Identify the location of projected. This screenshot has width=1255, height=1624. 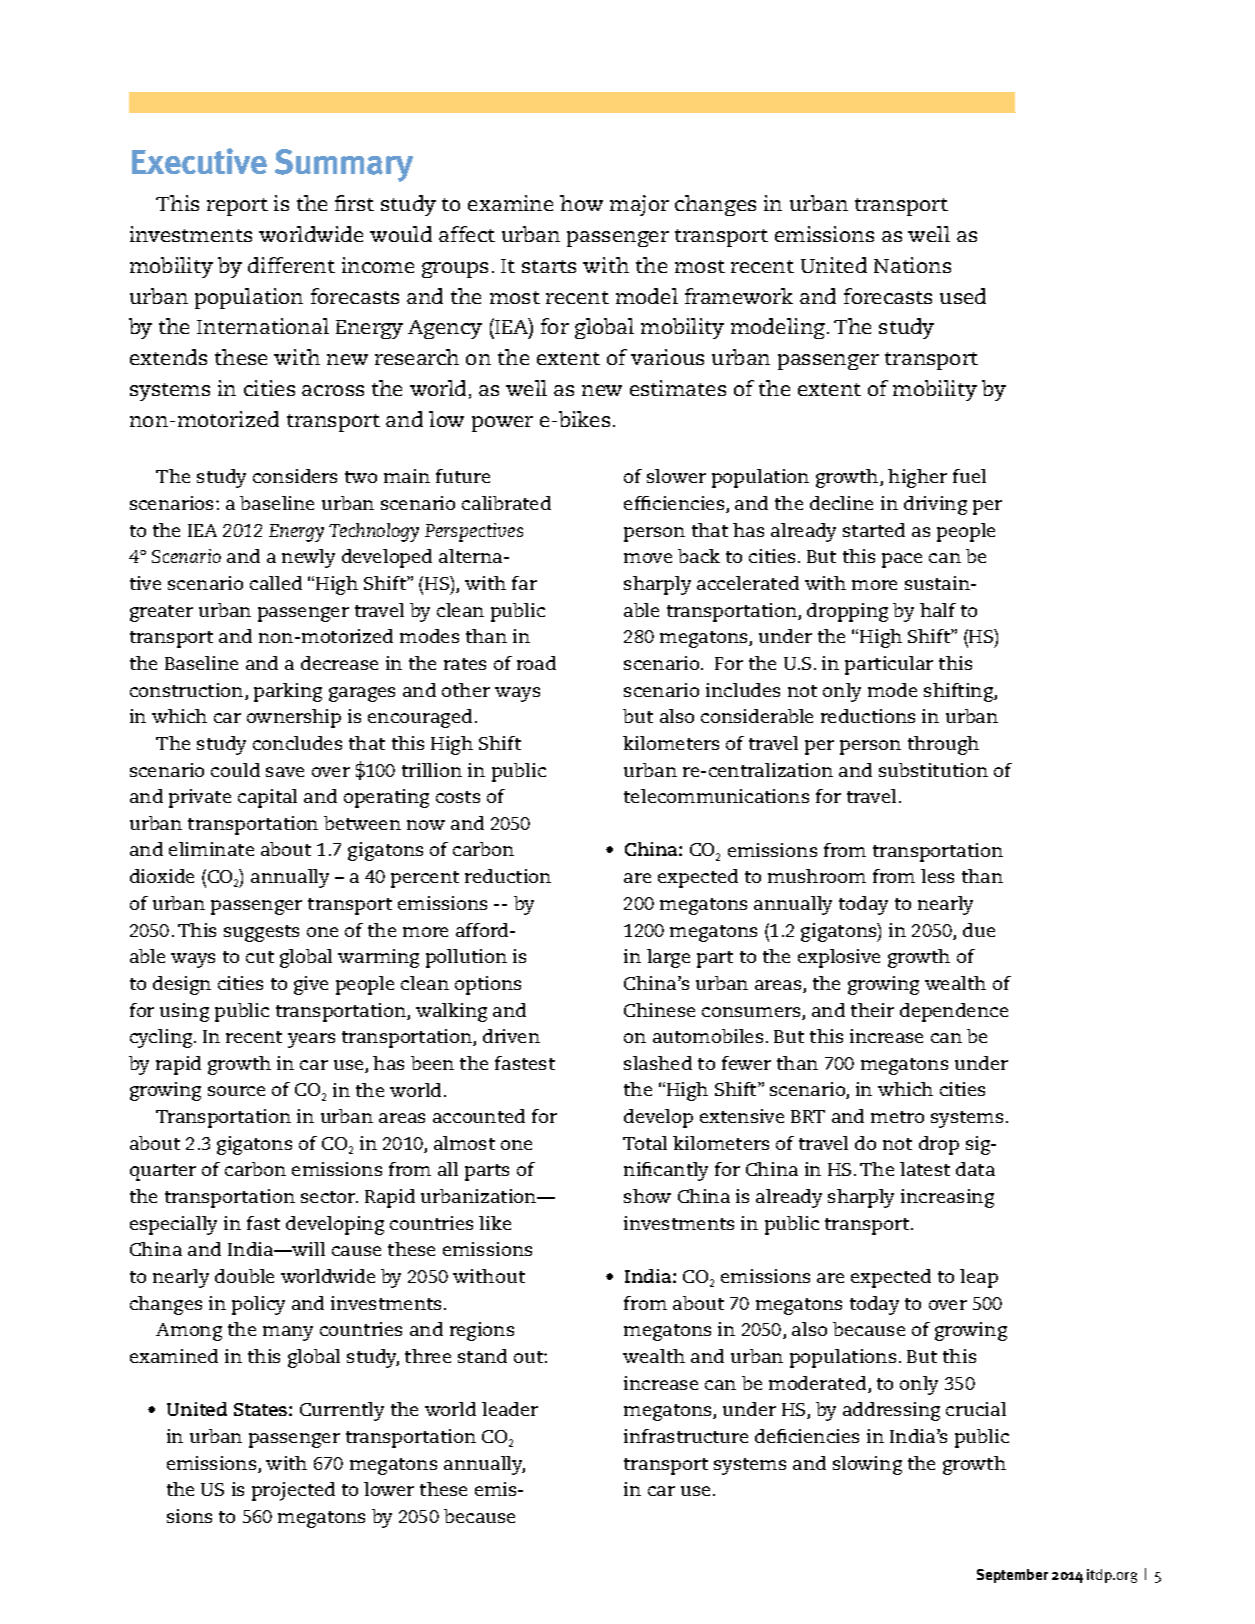
(293, 1491).
